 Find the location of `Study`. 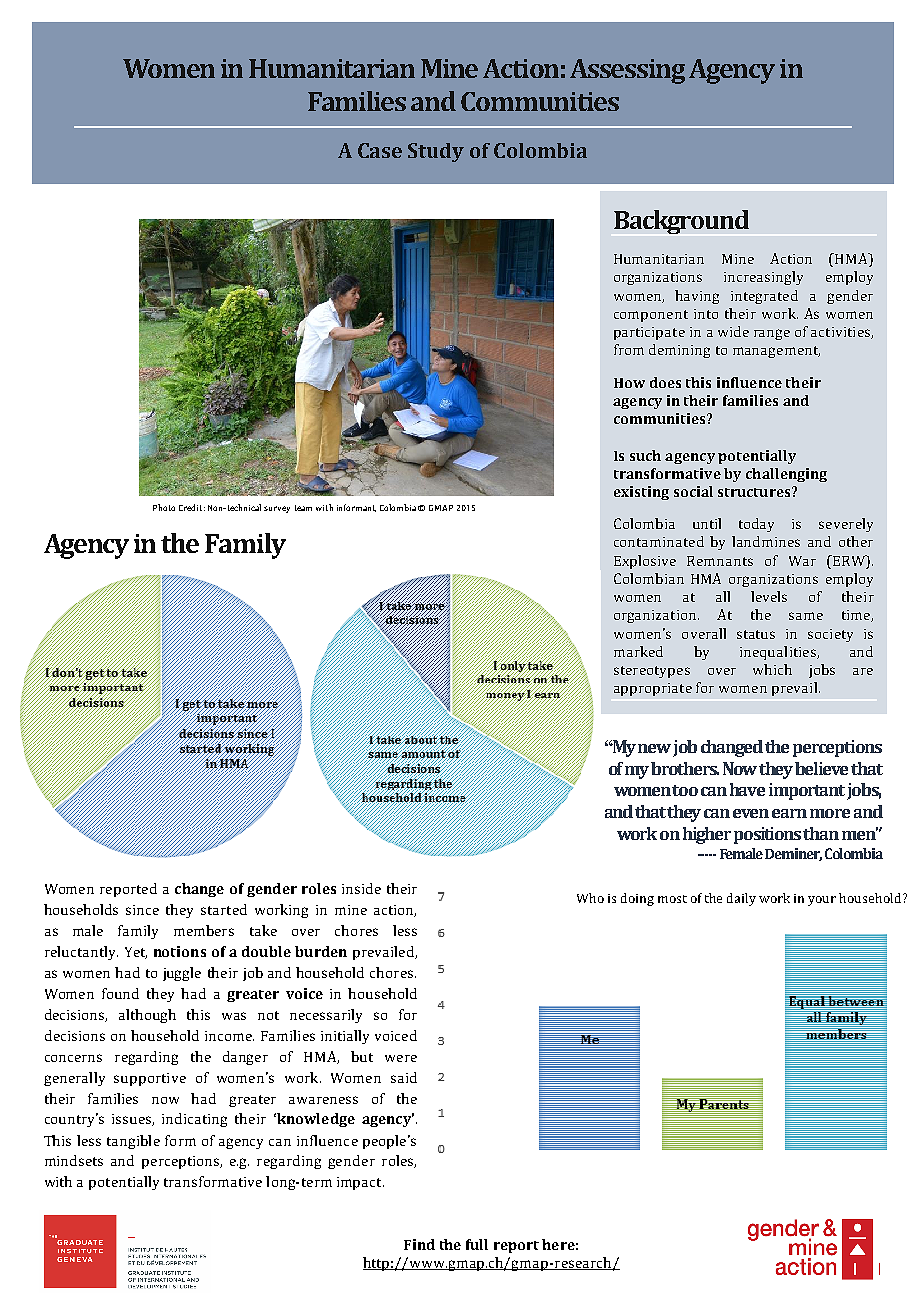

Study is located at coordinates (436, 152).
